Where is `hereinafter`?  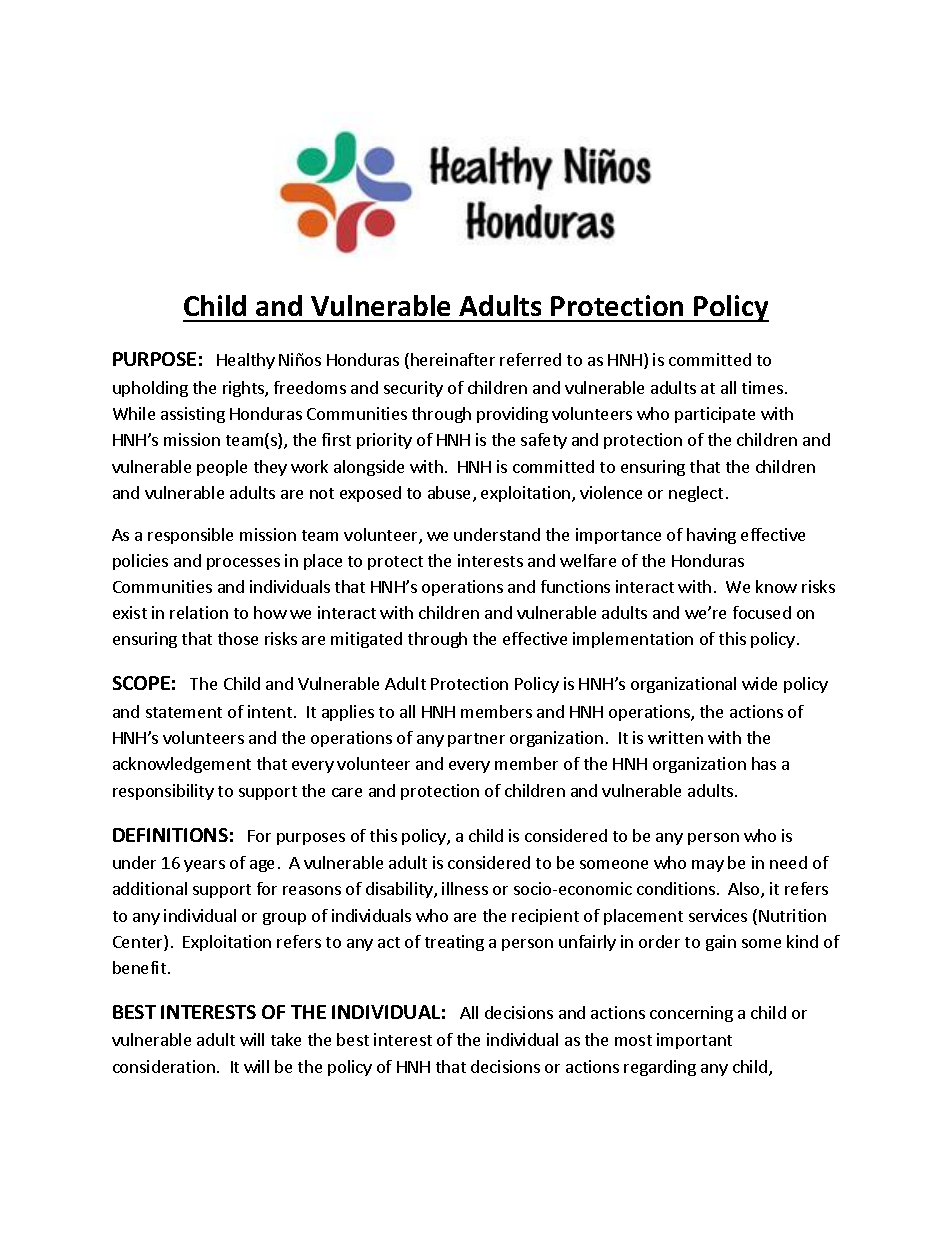
hereinafter is located at coordinates (453, 359).
